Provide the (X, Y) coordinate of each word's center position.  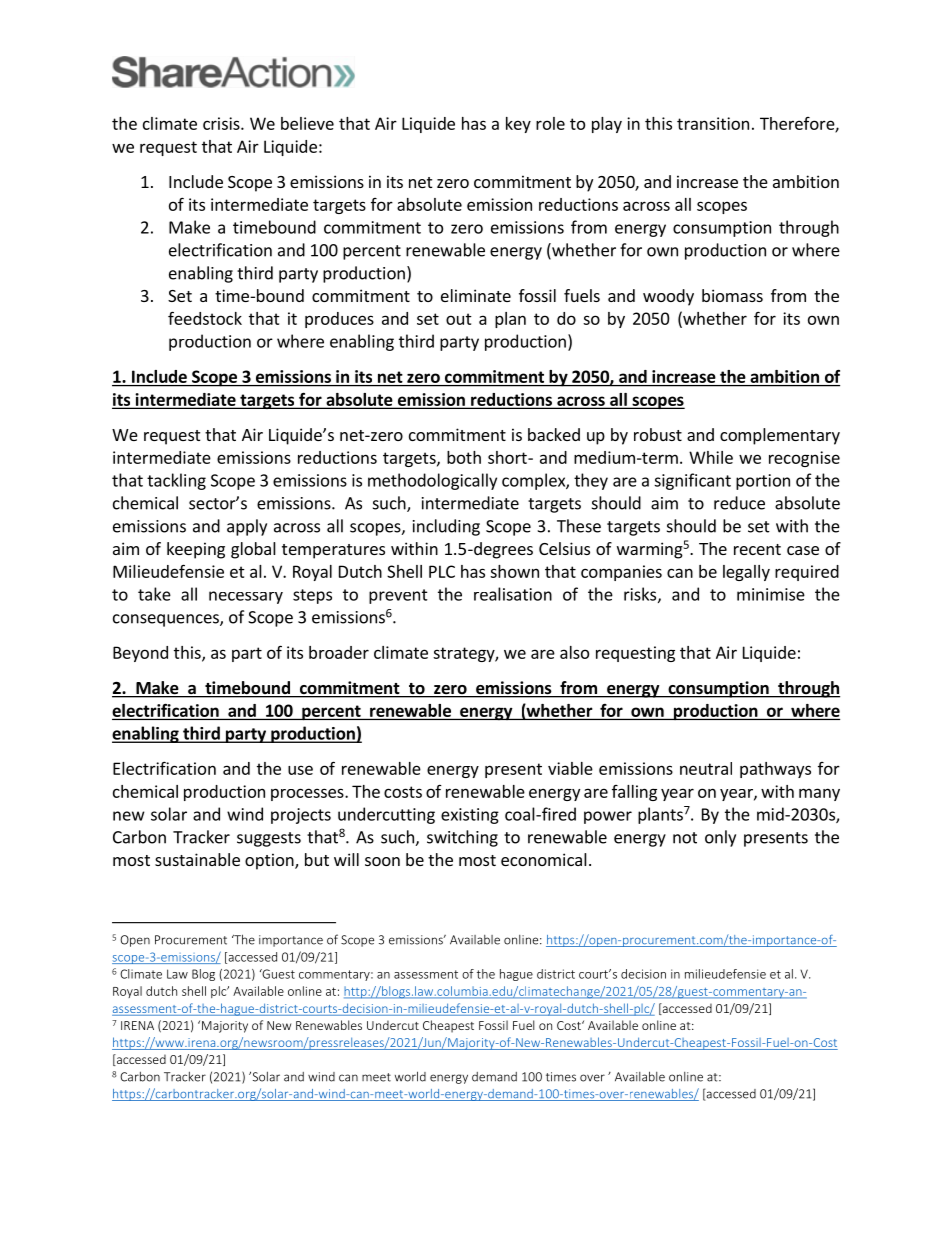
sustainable (197, 859)
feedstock (205, 318)
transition (713, 123)
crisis (222, 123)
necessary (246, 597)
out (459, 319)
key (518, 125)
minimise (771, 594)
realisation (513, 594)
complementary (780, 436)
